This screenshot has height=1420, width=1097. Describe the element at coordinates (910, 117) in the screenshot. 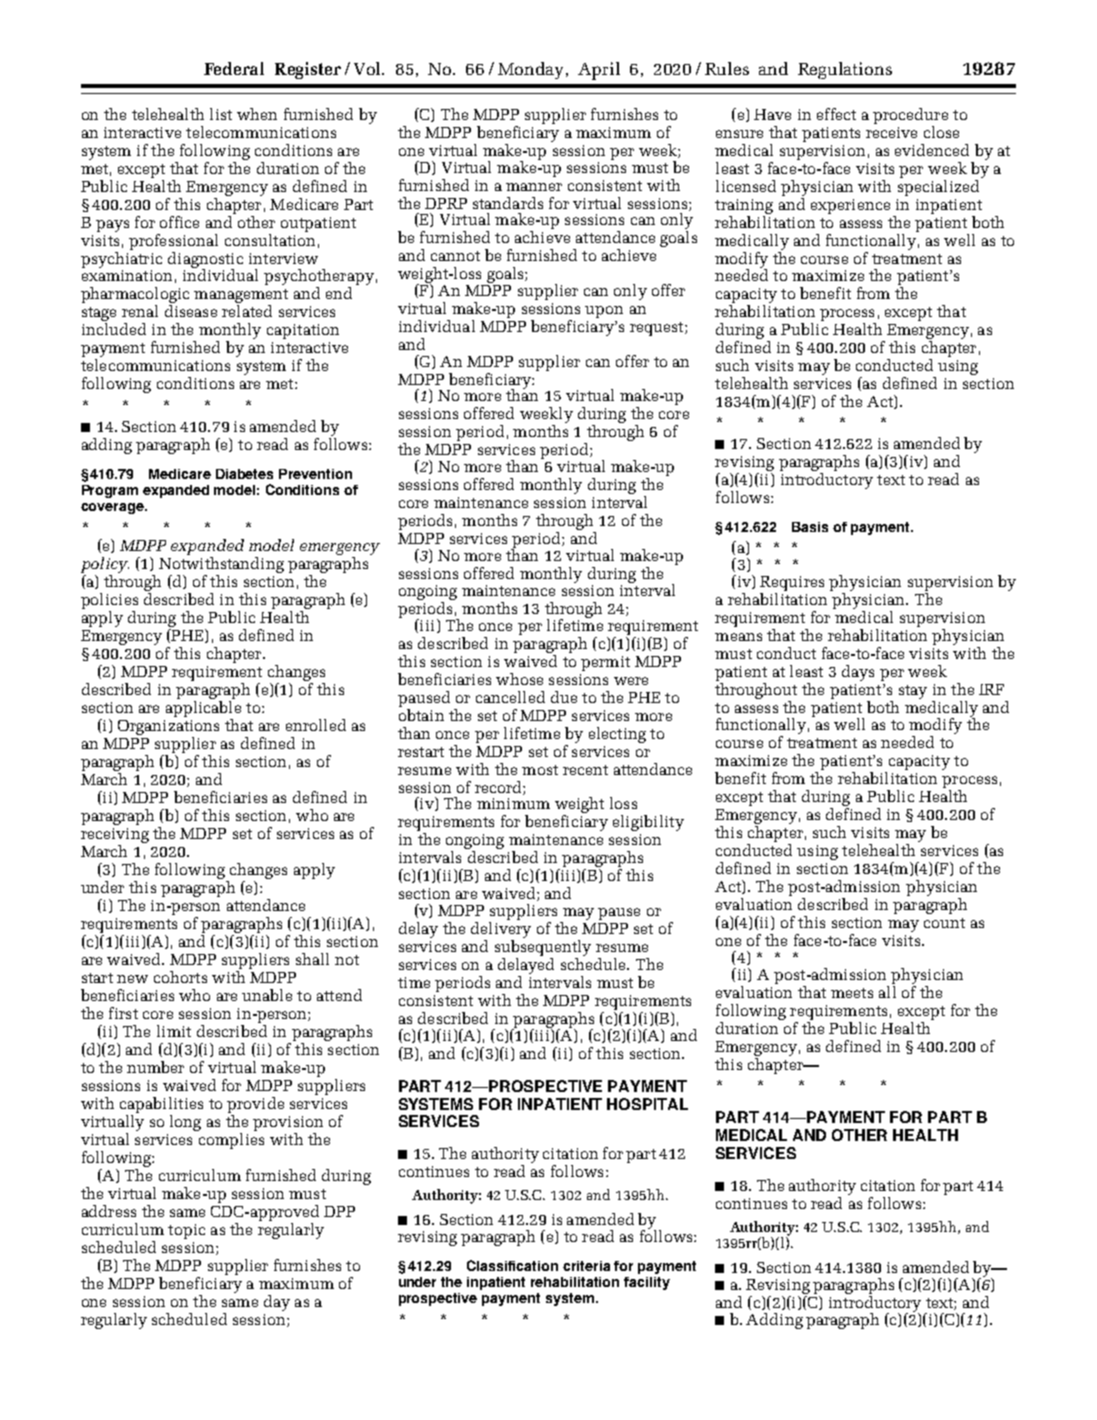

I see `procedure` at that location.
